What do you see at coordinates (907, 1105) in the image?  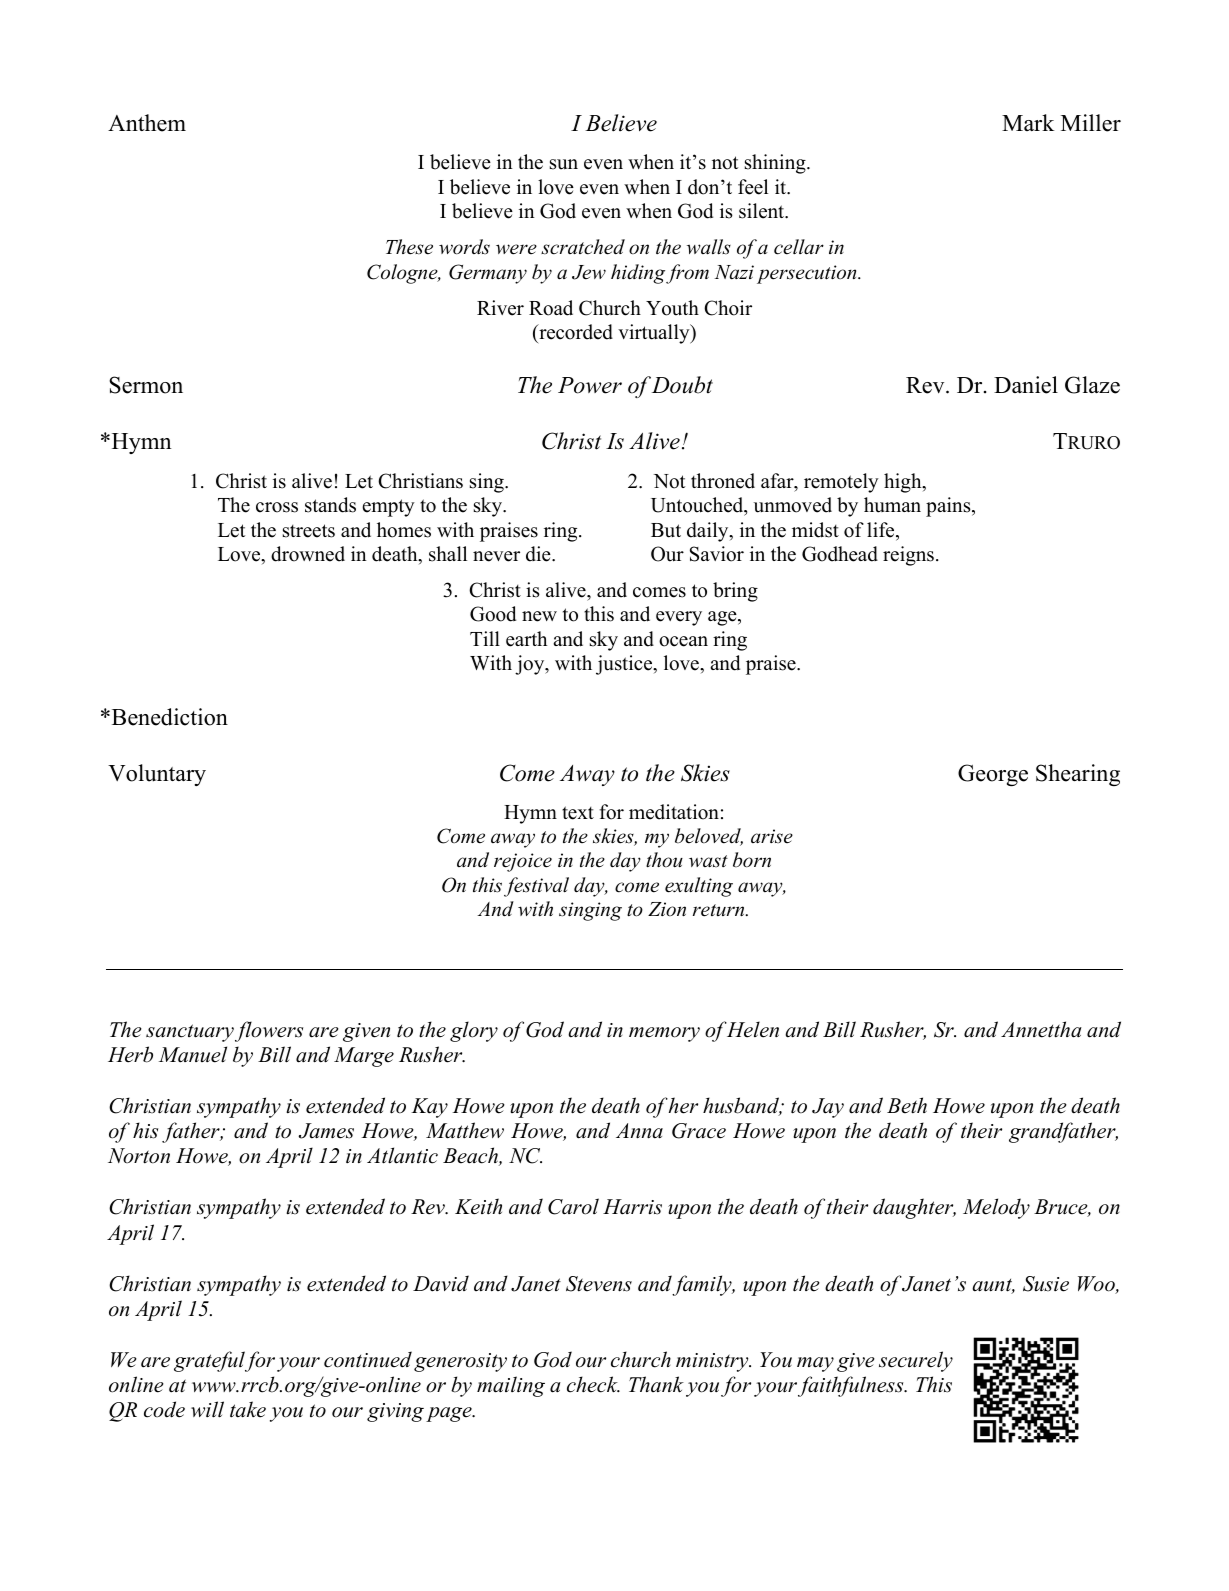 I see `Beth` at bounding box center [907, 1105].
